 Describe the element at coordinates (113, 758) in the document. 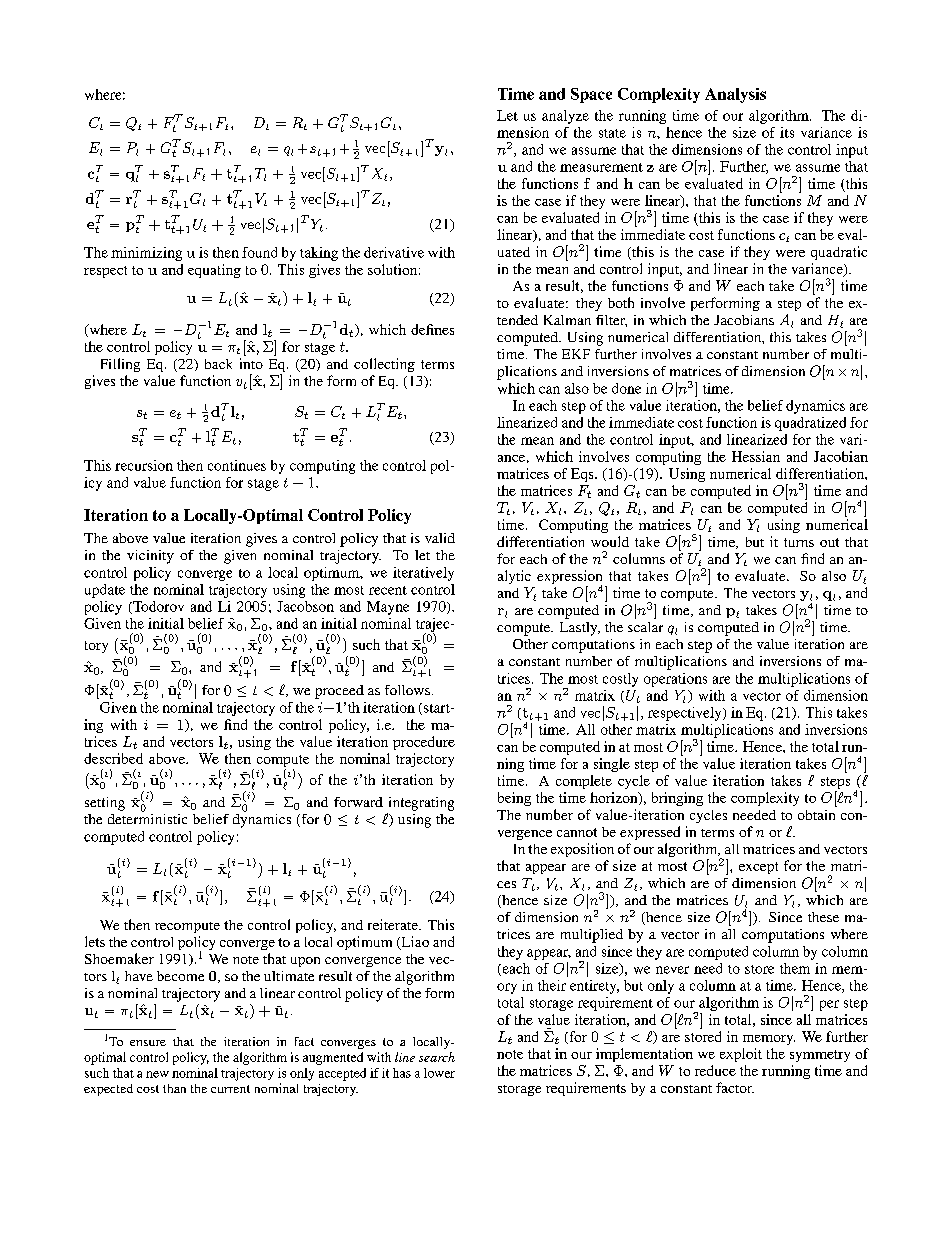

I see `described` at that location.
